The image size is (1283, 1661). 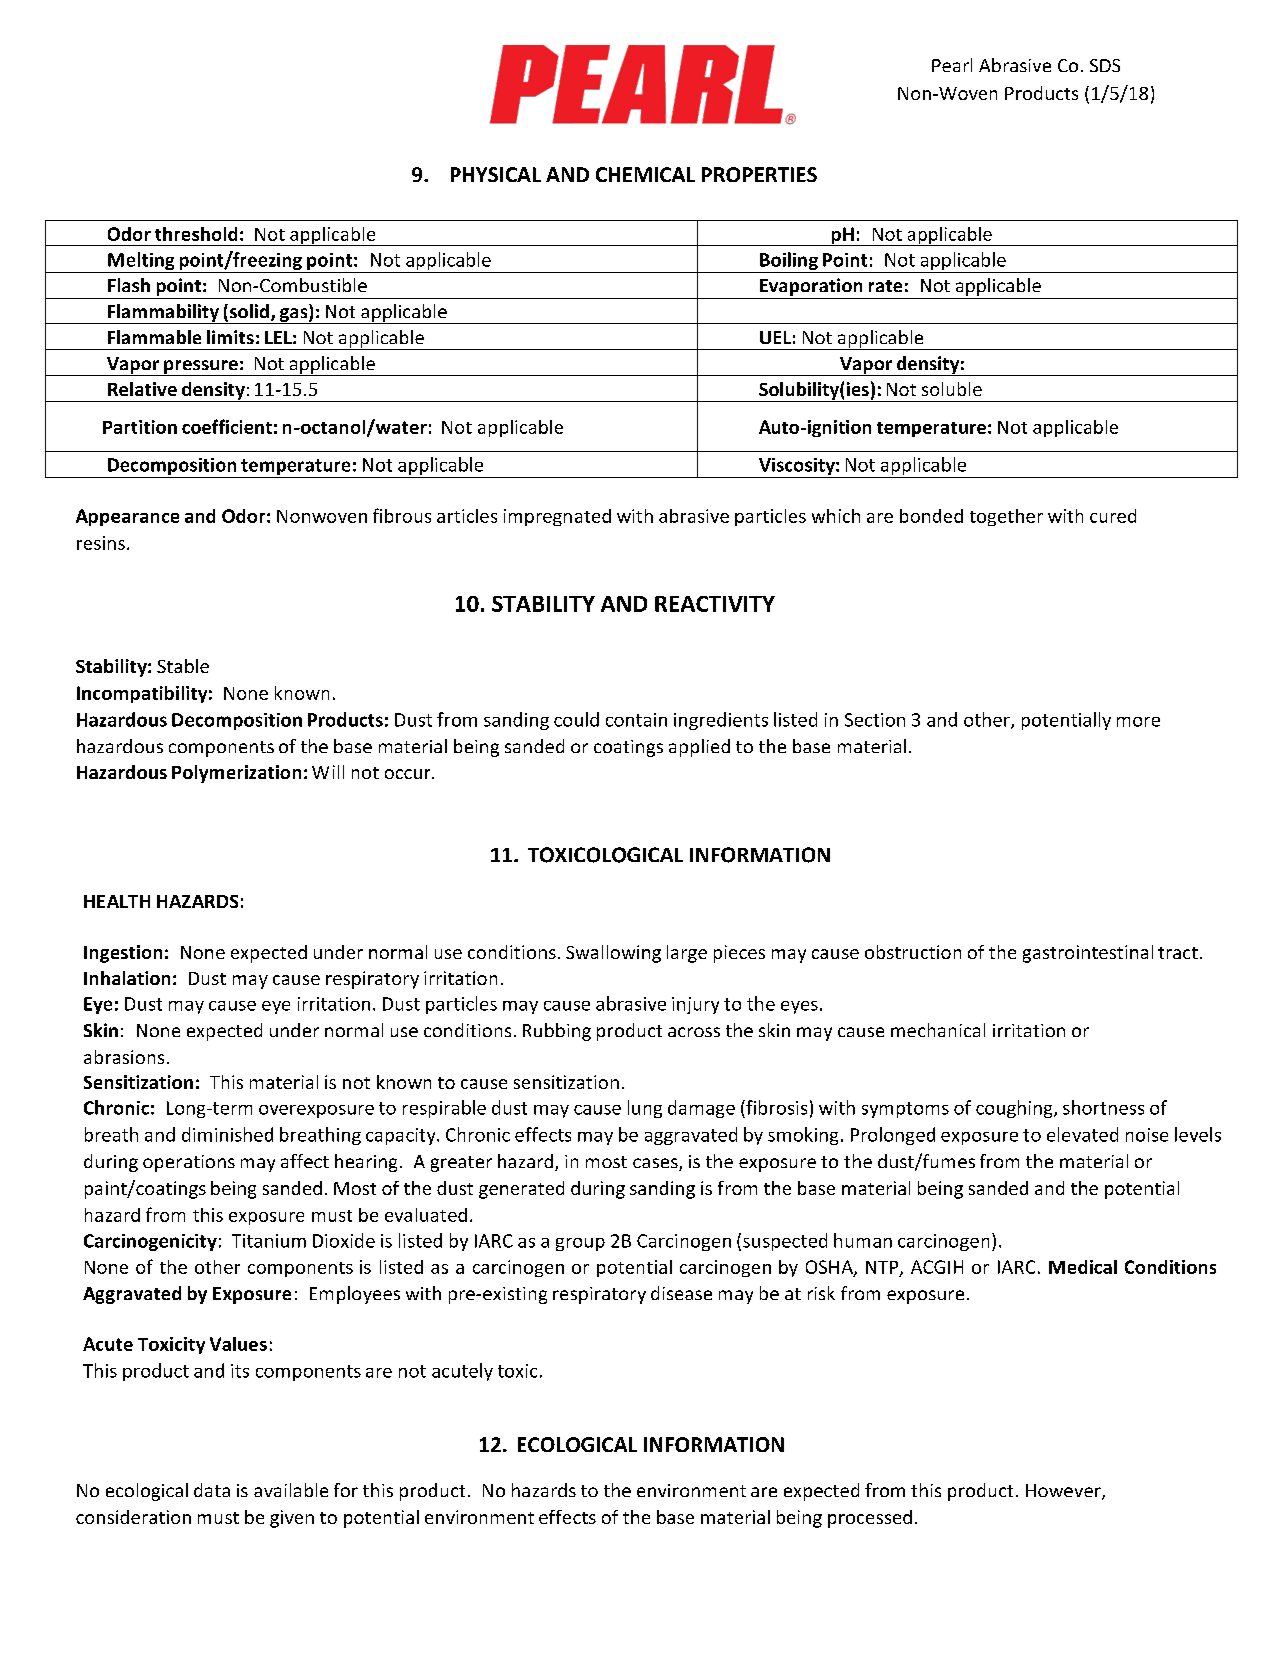 I want to click on occur, so click(x=409, y=774).
